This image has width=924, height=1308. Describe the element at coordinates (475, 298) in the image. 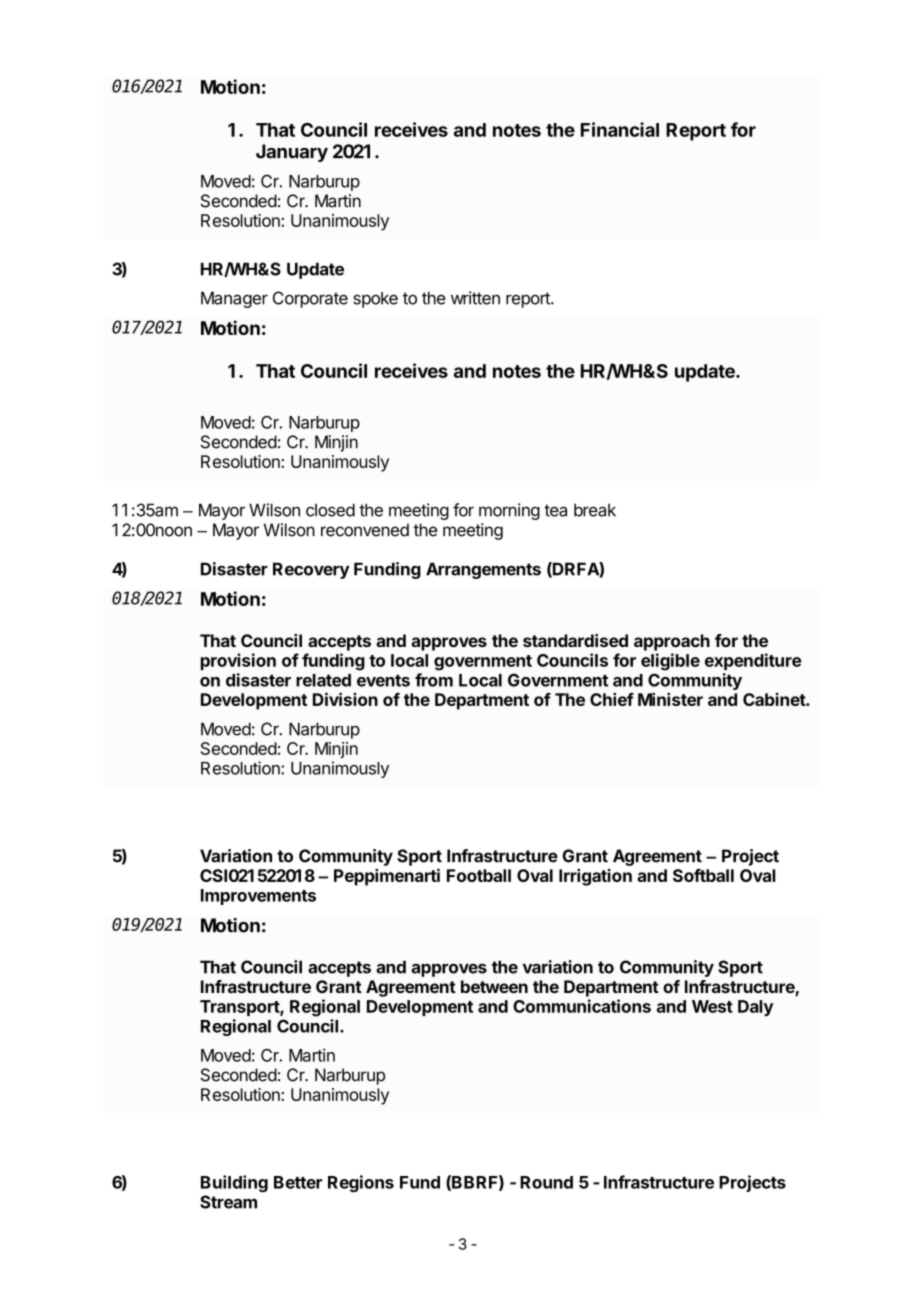

I see `written` at that location.
